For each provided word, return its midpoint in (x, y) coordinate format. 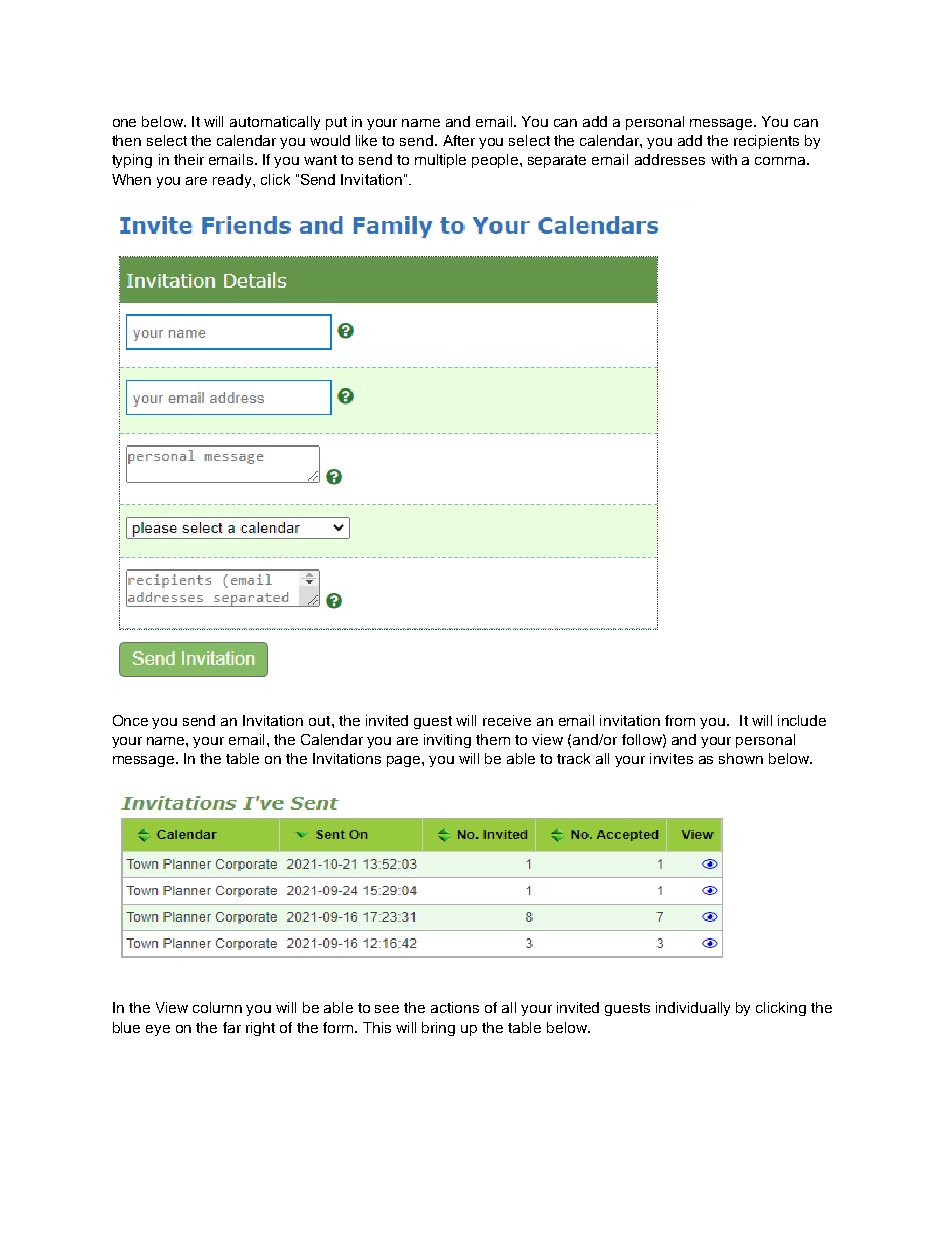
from (680, 720)
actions (455, 1007)
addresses (670, 159)
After (459, 140)
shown (741, 758)
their (189, 159)
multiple (440, 161)
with (724, 159)
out (321, 721)
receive (507, 720)
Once (130, 720)
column (217, 1007)
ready (233, 181)
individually (693, 1009)
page (405, 761)
